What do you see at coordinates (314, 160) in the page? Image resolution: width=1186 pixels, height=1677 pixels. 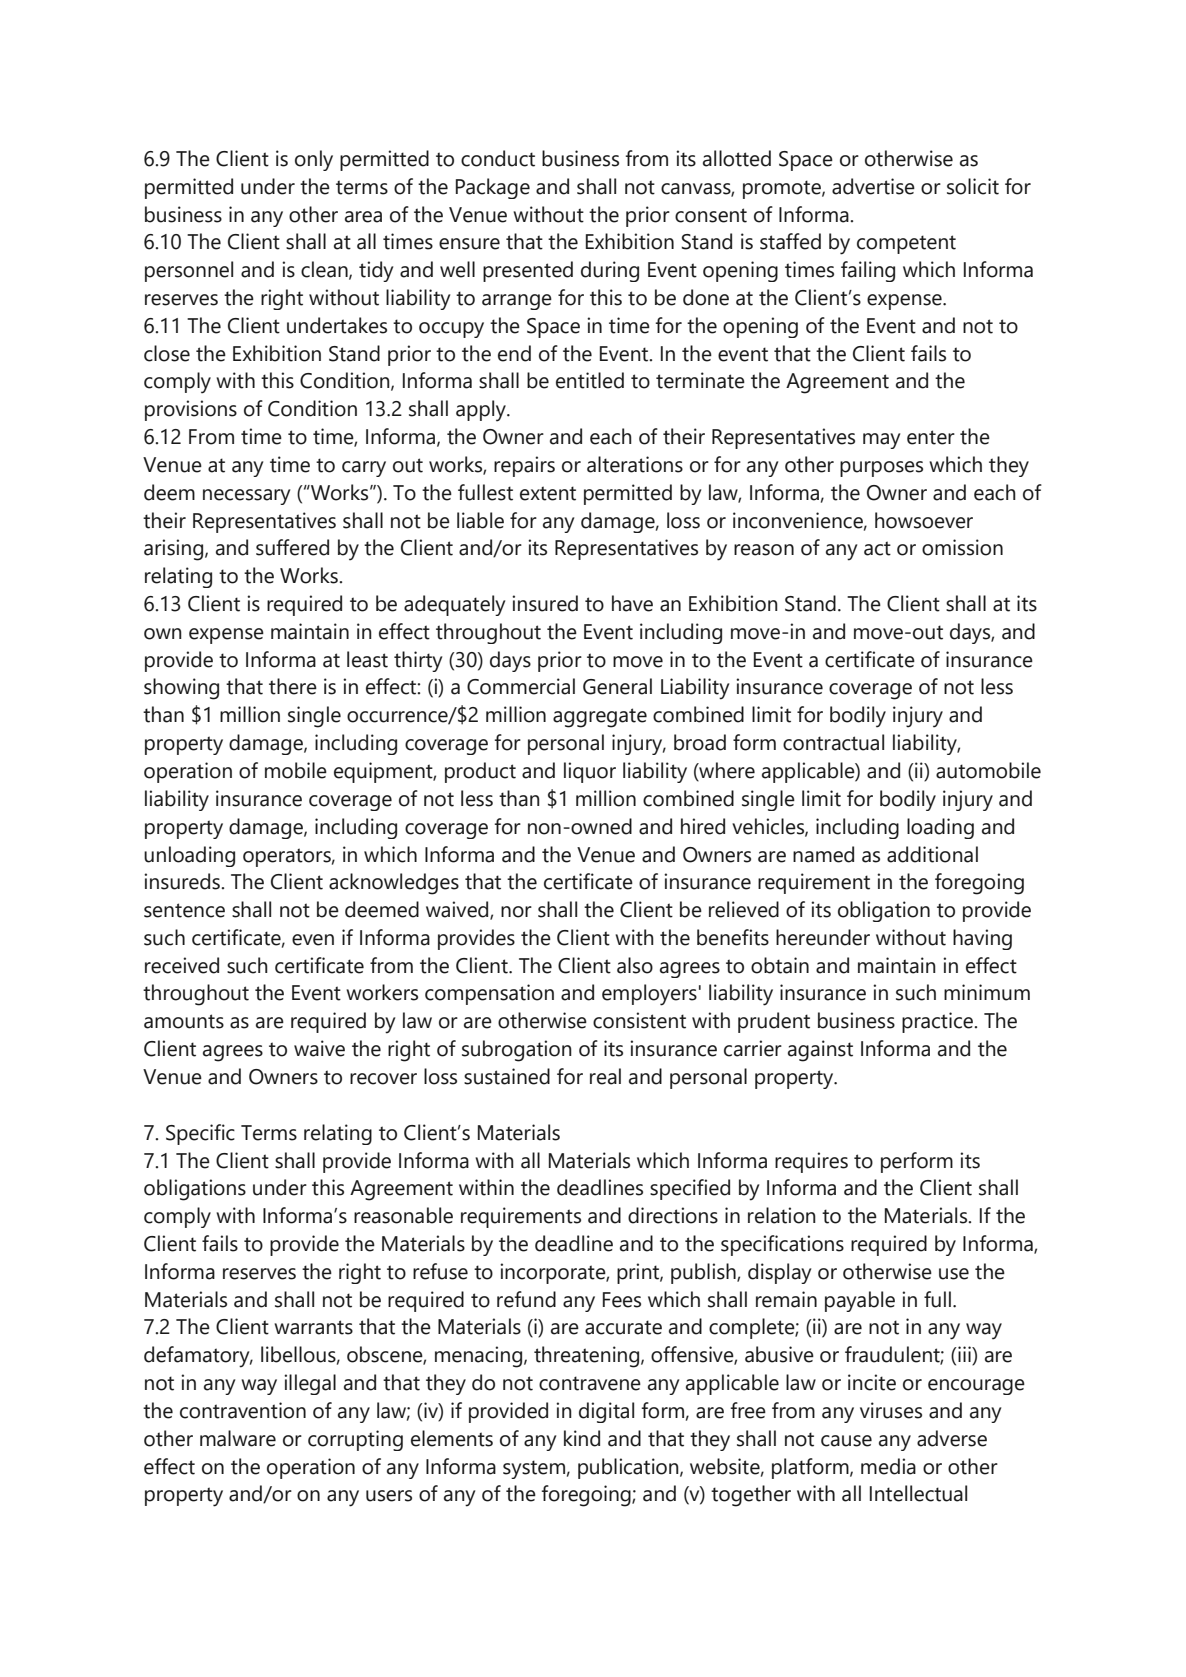 I see `only` at bounding box center [314, 160].
